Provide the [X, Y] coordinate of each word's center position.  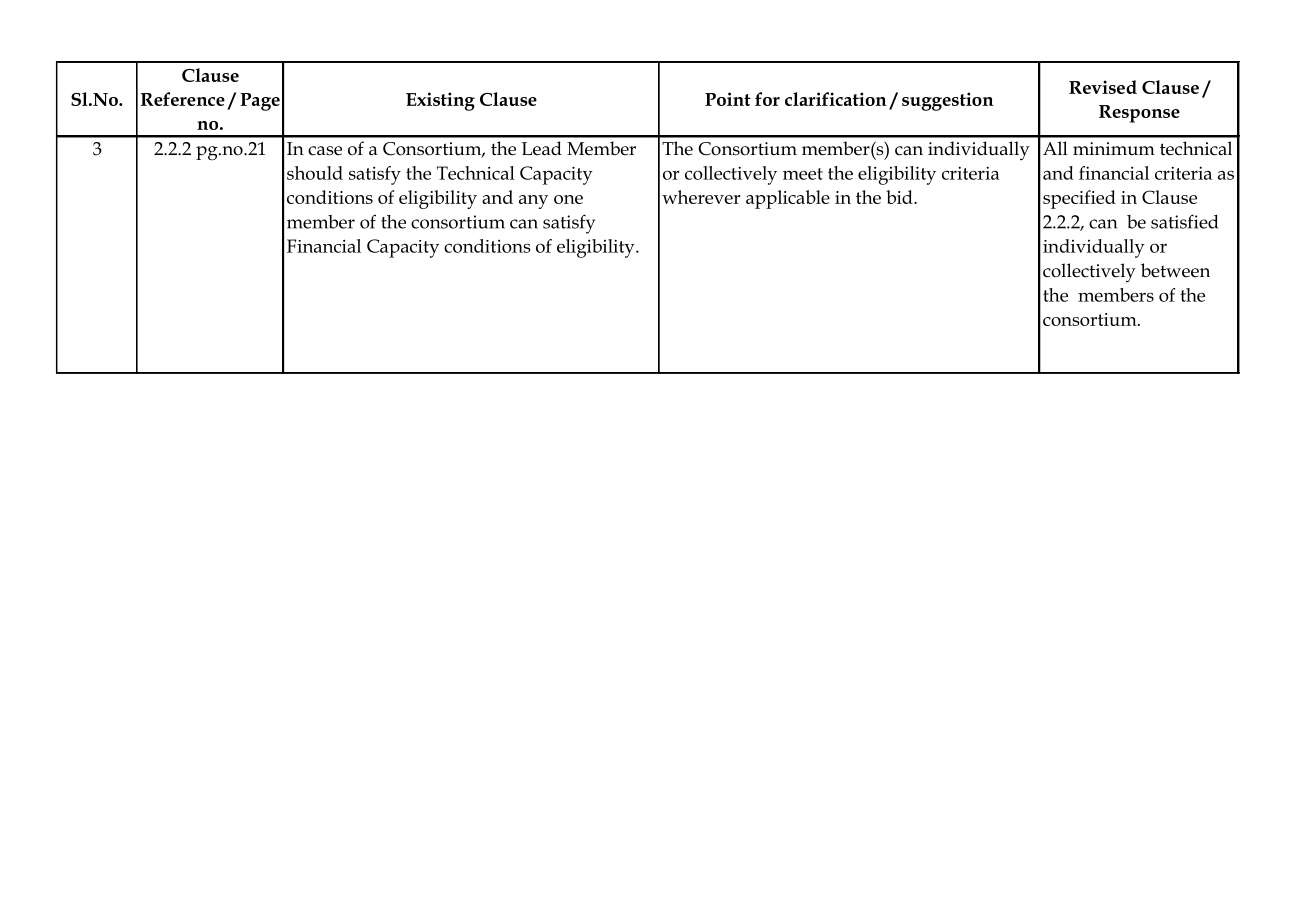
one [568, 199]
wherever [701, 197]
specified [1079, 199]
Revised [1103, 87]
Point [728, 99]
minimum [1114, 149]
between [1175, 270]
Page [260, 102]
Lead [542, 148]
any [533, 202]
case [325, 151]
